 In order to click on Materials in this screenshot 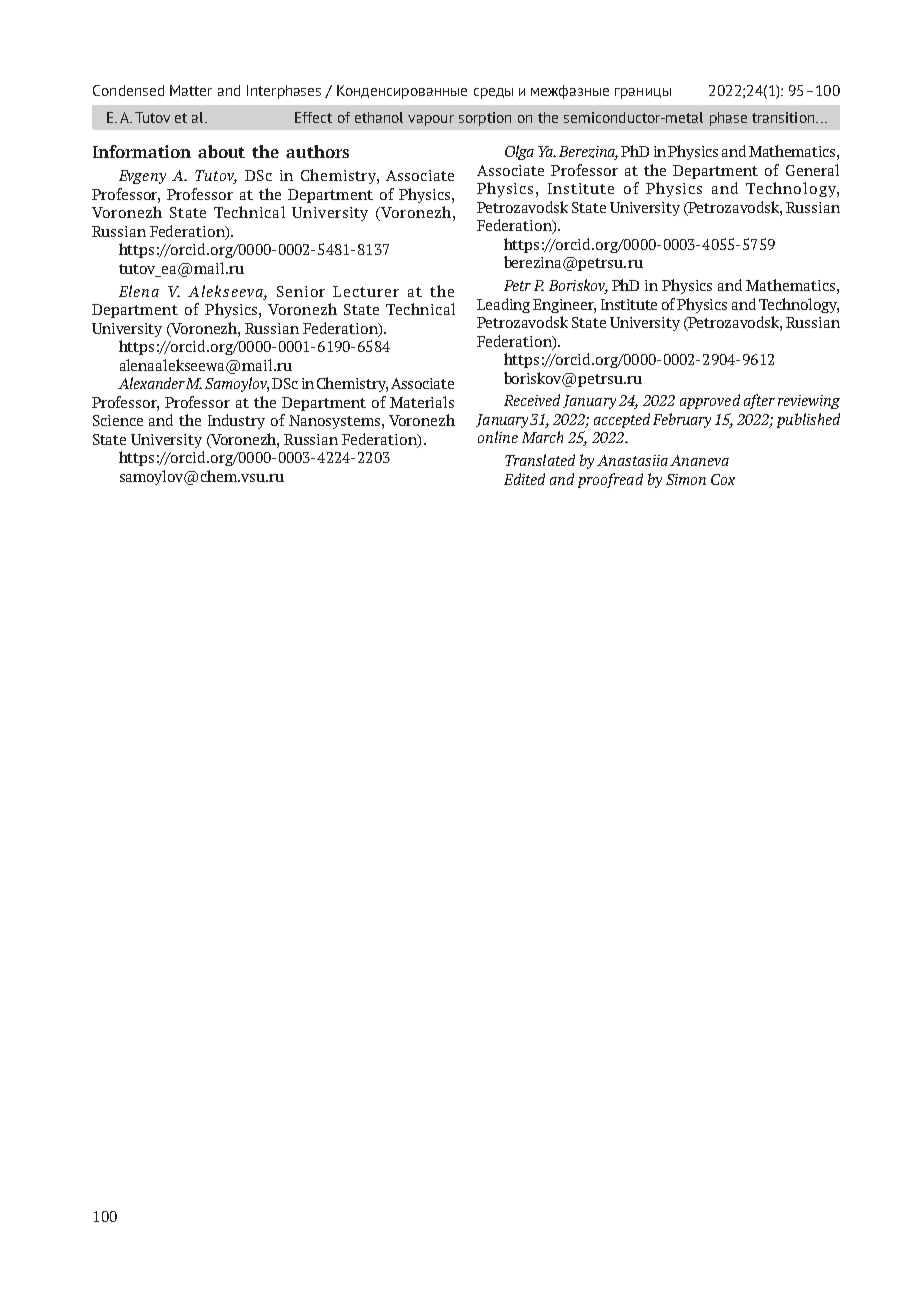, I will do `click(422, 402)`.
